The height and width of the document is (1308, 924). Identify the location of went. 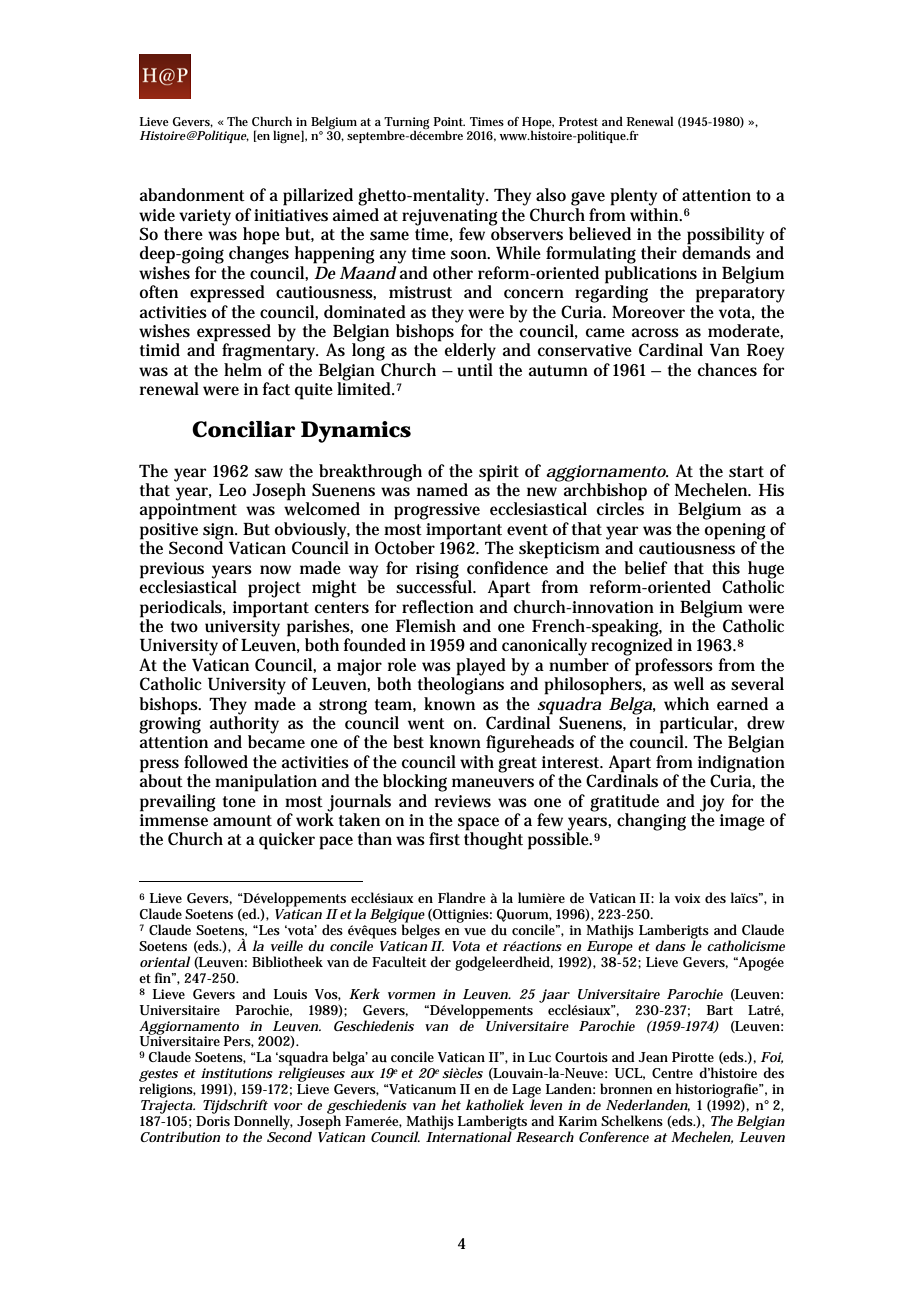
(426, 724).
